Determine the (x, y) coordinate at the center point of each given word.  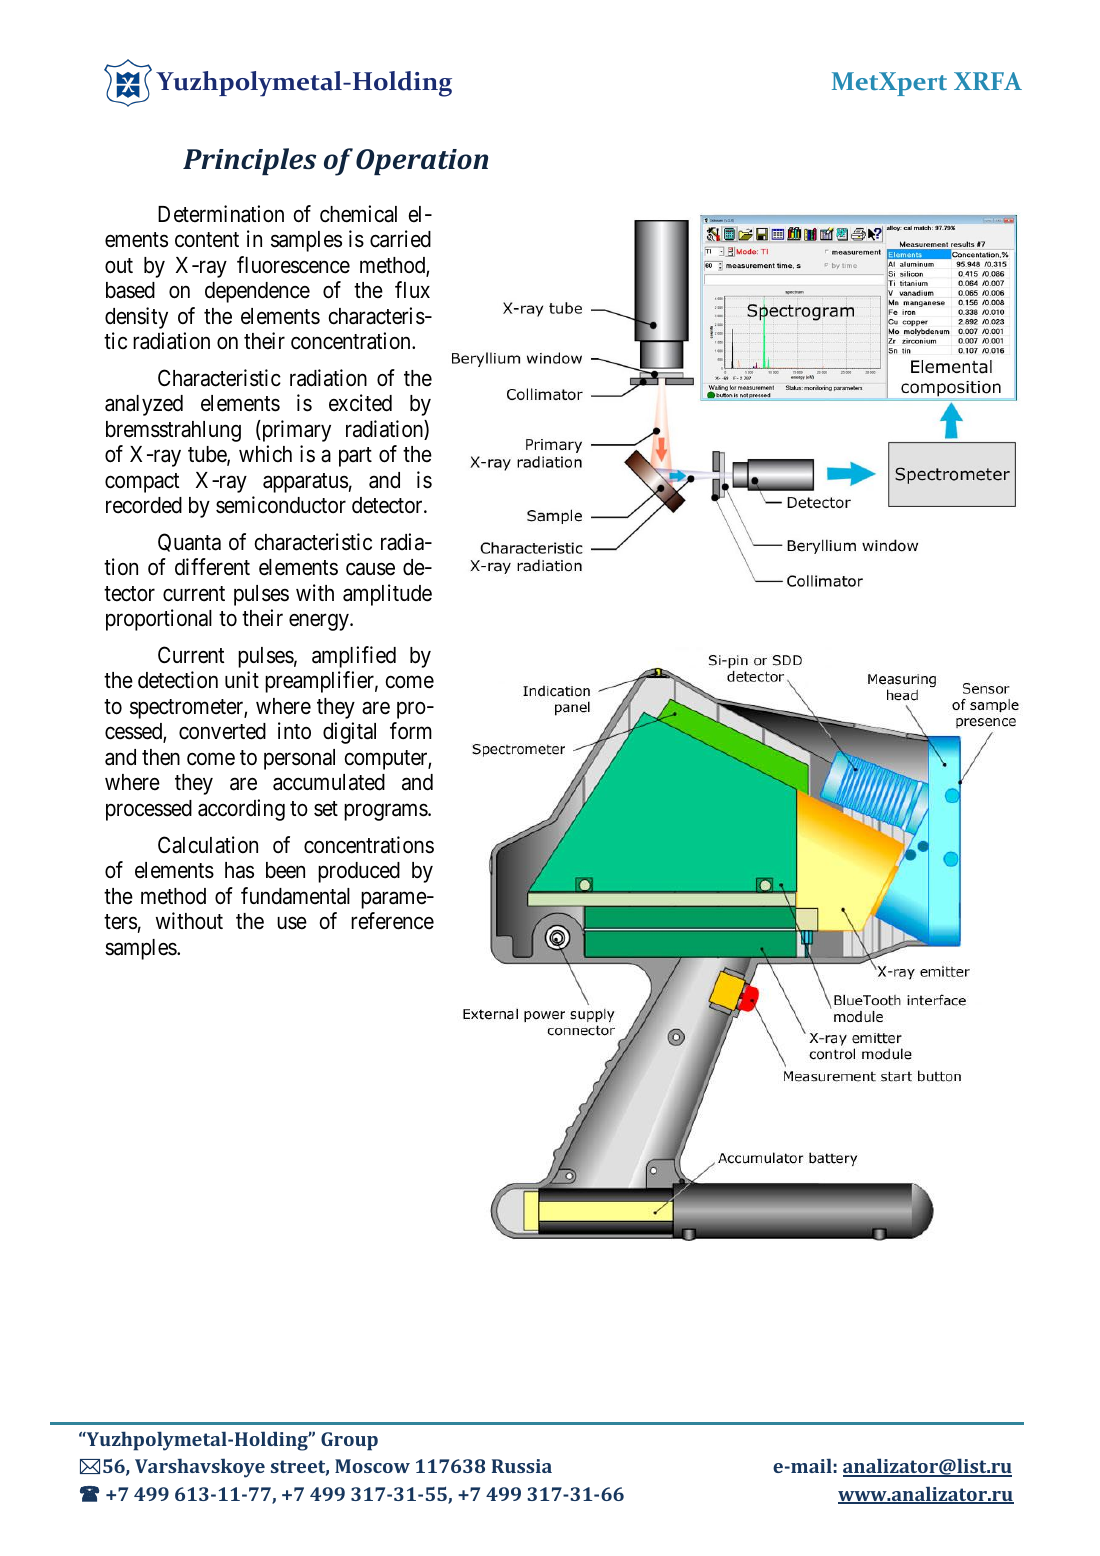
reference (392, 921)
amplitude (387, 595)
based (130, 290)
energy (320, 622)
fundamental (295, 896)
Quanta (189, 542)
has (239, 870)
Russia (522, 1466)
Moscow (372, 1466)
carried (400, 239)
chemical (358, 214)
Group (349, 1441)
